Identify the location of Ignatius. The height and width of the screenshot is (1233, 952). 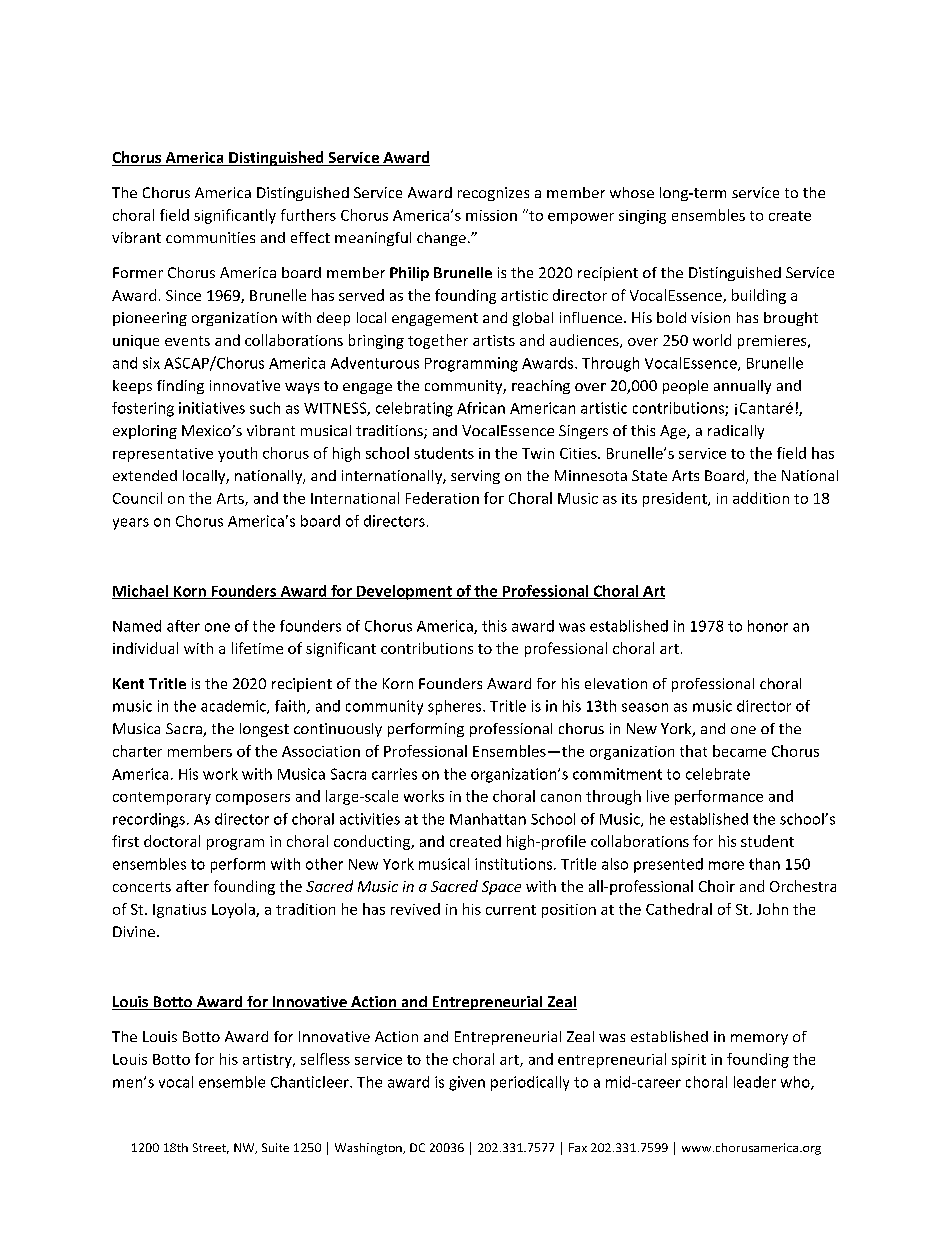
(179, 911).
